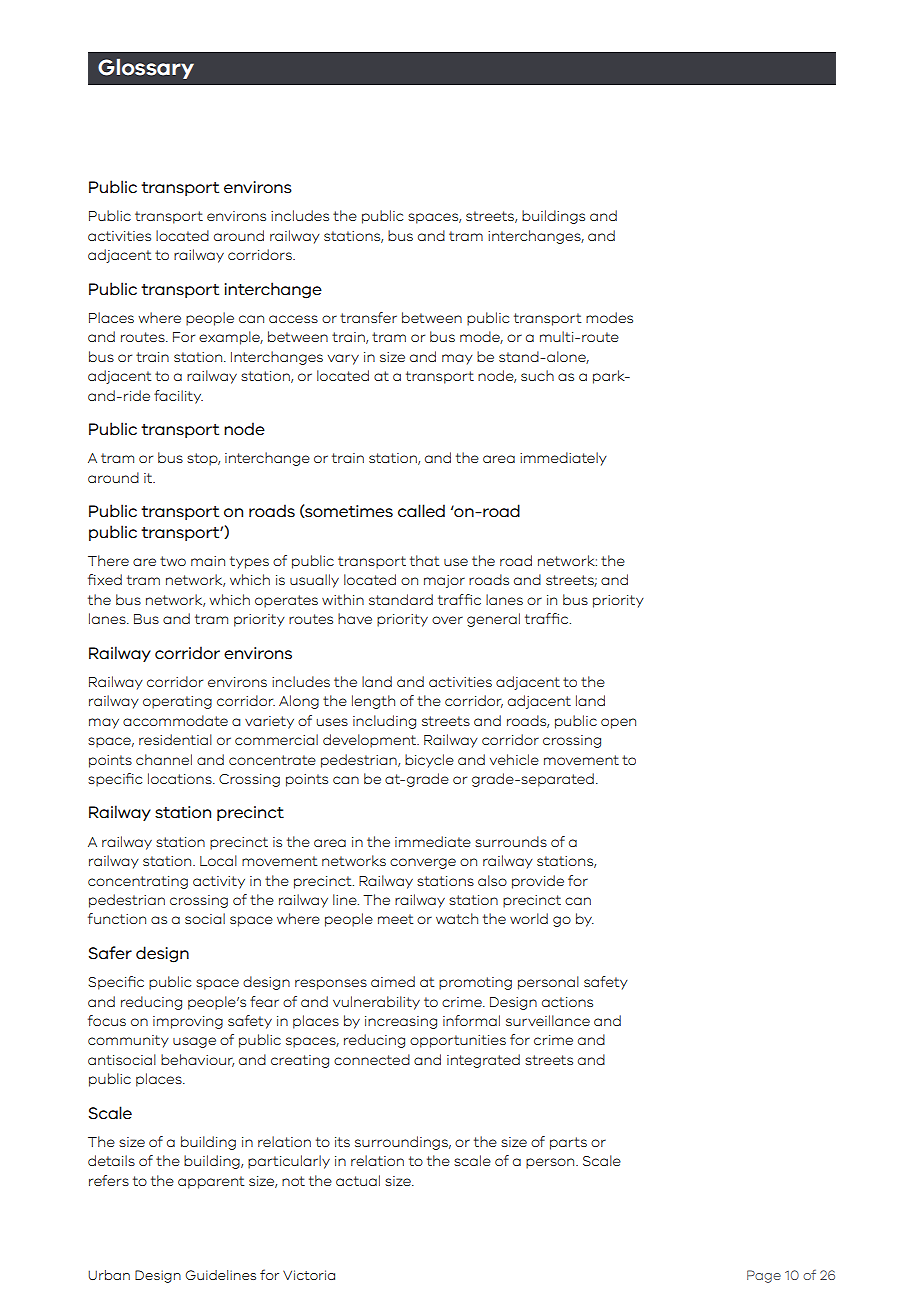 This screenshot has width=924, height=1308. Describe the element at coordinates (457, 918) in the screenshot. I see `watch` at that location.
